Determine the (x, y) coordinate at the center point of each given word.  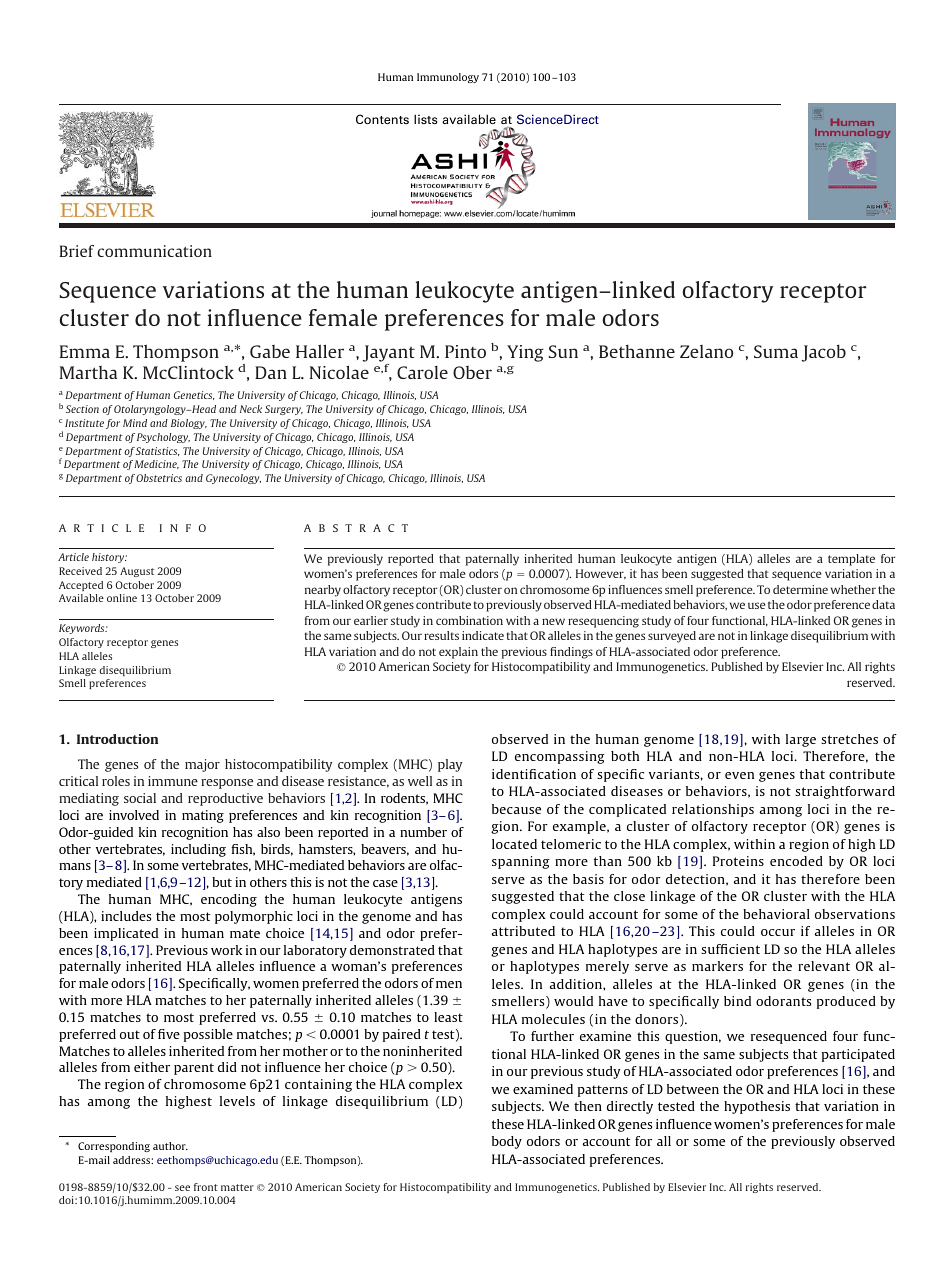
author (170, 1146)
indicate (483, 635)
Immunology (448, 78)
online (122, 598)
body (507, 1142)
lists (426, 119)
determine (800, 589)
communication (154, 251)
